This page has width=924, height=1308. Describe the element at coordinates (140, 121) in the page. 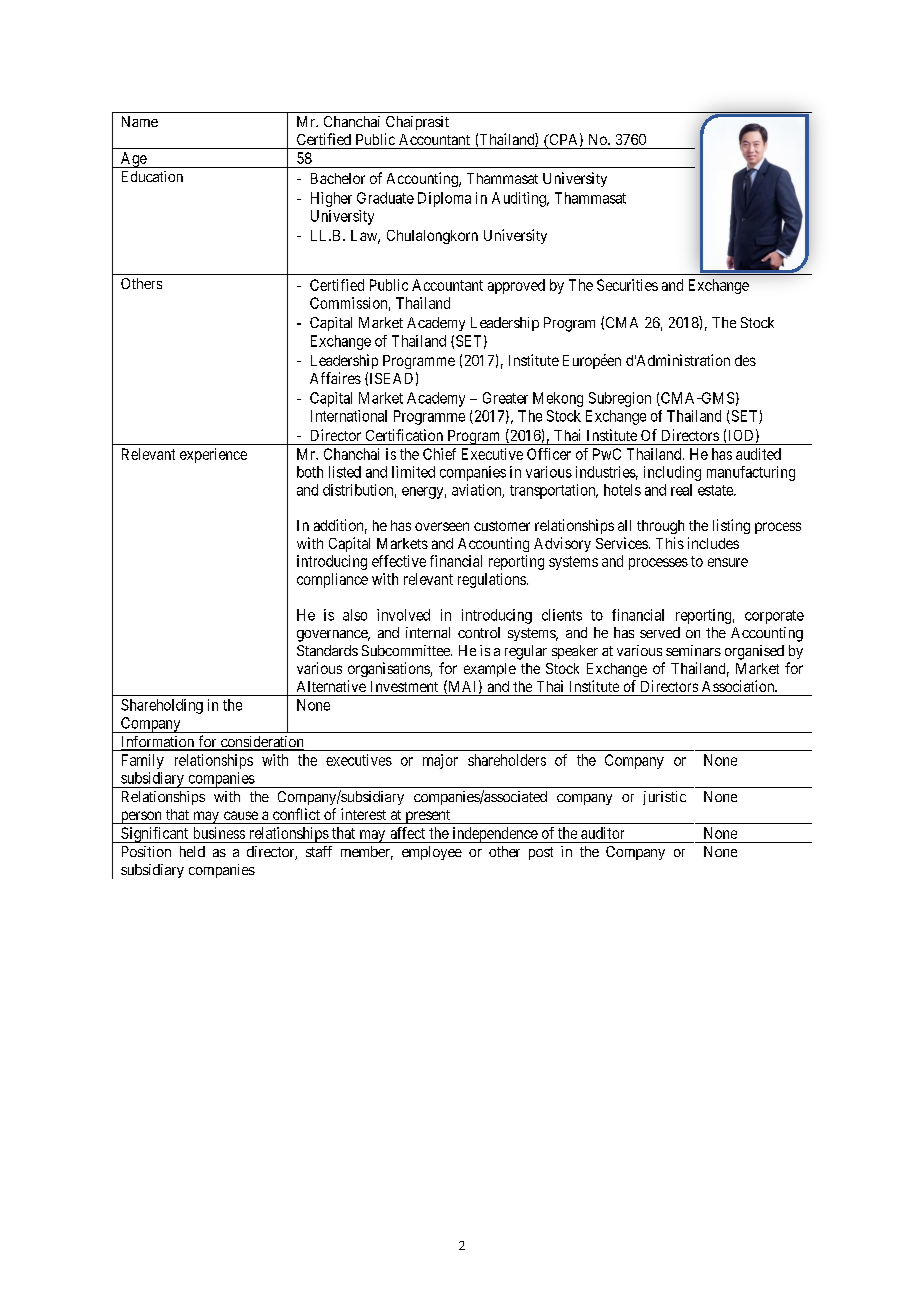

I see `Name` at that location.
